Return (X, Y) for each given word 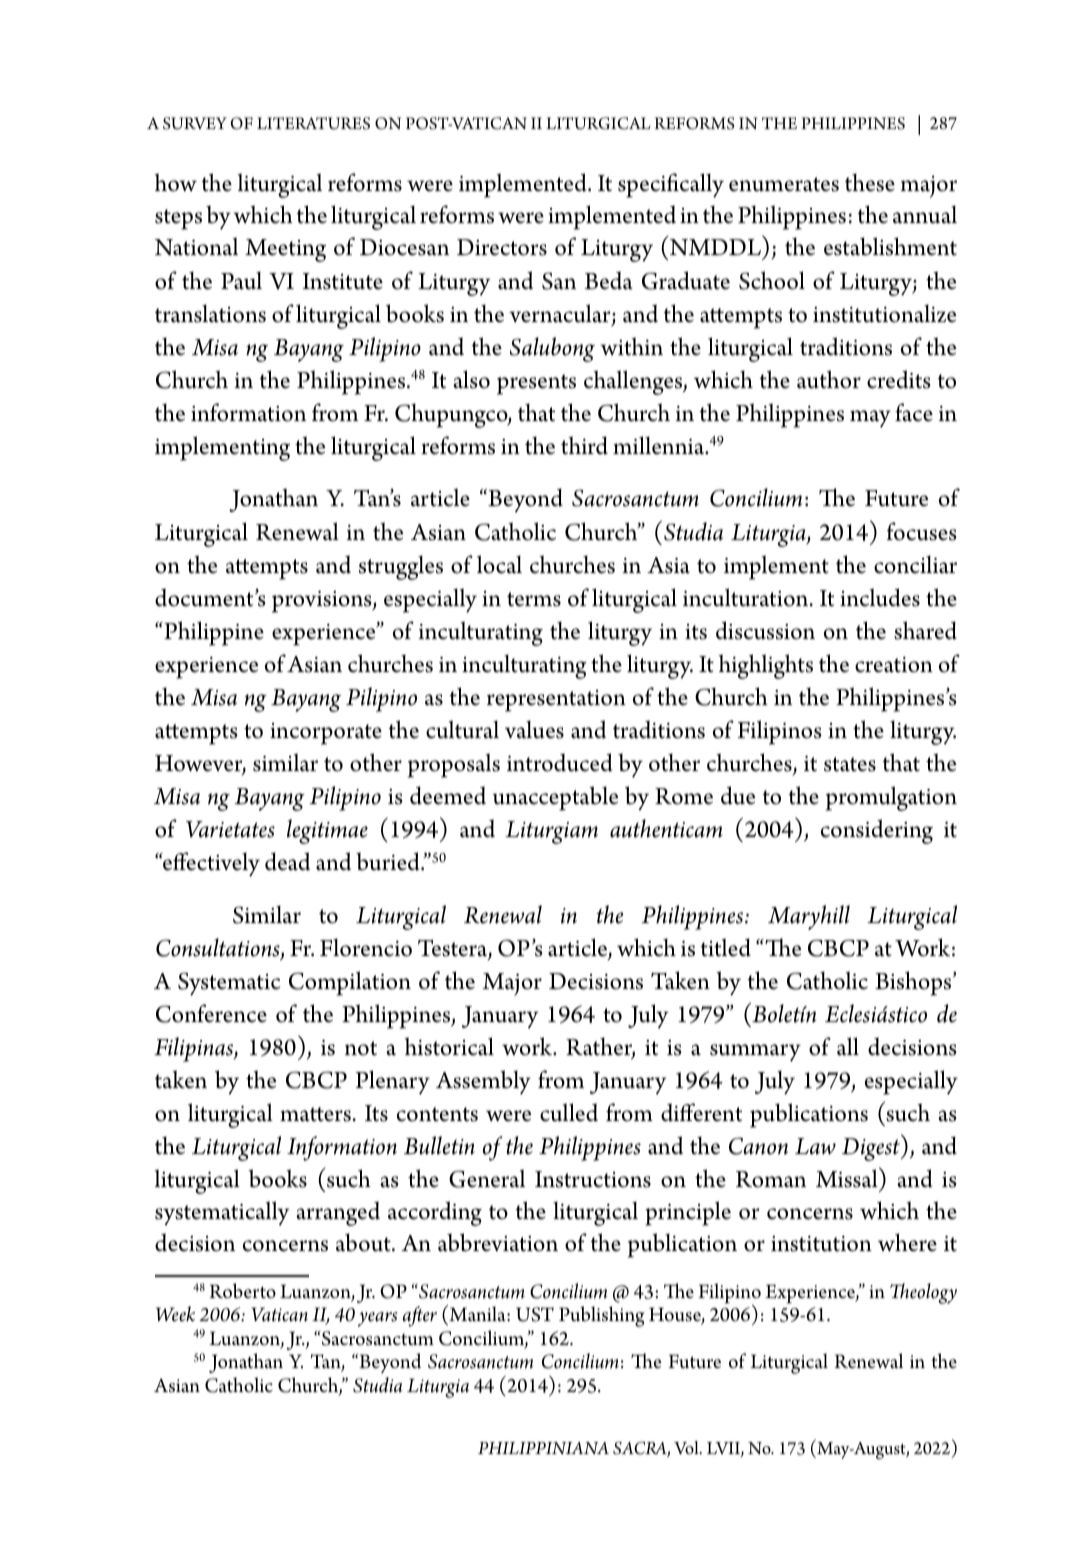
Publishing (602, 1316)
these (870, 182)
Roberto (242, 1291)
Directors (502, 247)
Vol (687, 1447)
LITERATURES (313, 123)
